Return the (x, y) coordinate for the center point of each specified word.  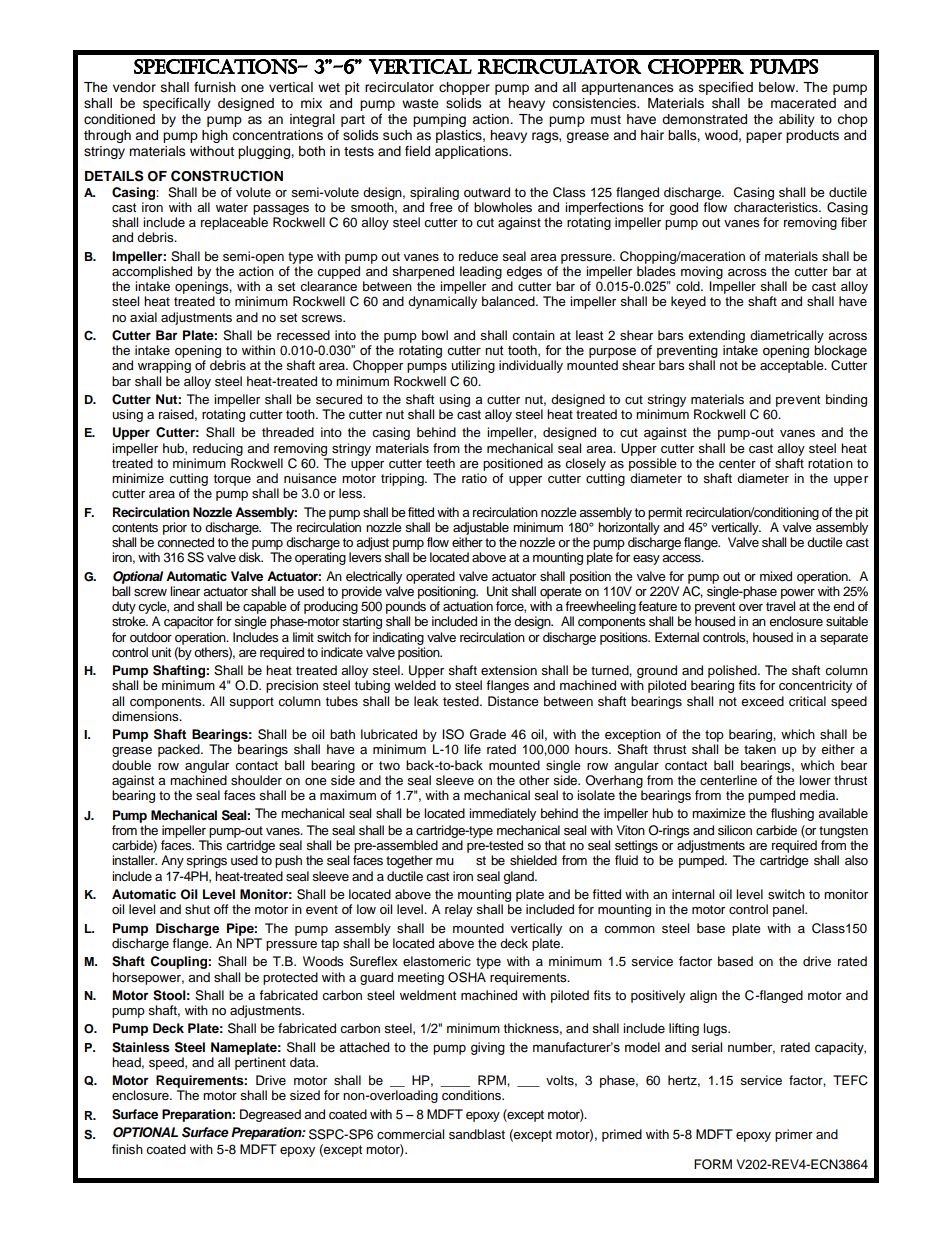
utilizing (473, 366)
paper (764, 137)
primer (794, 1135)
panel (789, 910)
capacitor (189, 622)
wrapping (164, 366)
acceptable (793, 366)
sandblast (477, 1134)
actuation (468, 606)
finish (127, 1149)
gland (519, 877)
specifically (177, 104)
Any (172, 861)
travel (780, 606)
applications (472, 152)
